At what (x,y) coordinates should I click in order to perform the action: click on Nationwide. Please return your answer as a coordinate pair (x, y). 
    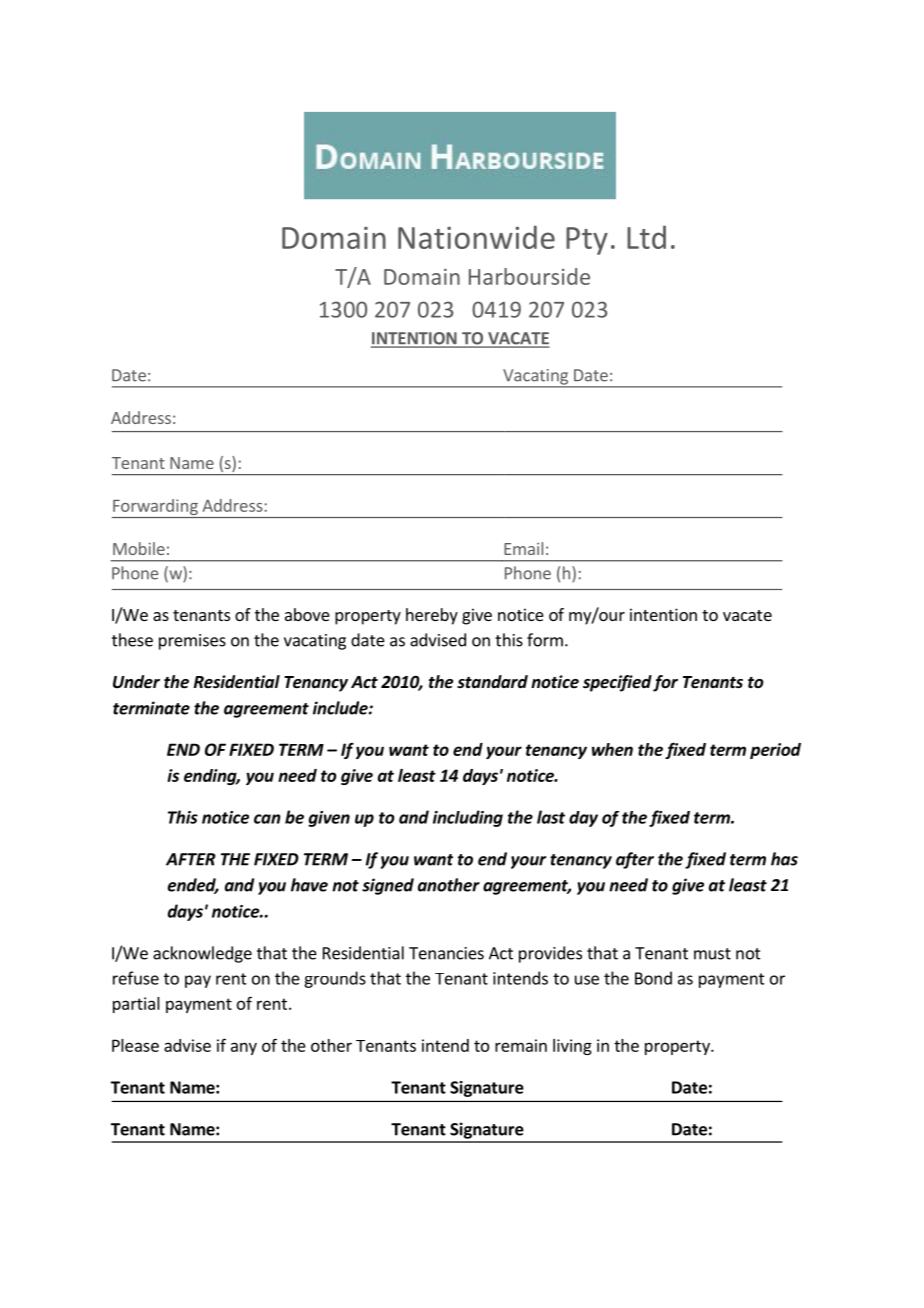
    Looking at the image, I should click on (476, 237).
